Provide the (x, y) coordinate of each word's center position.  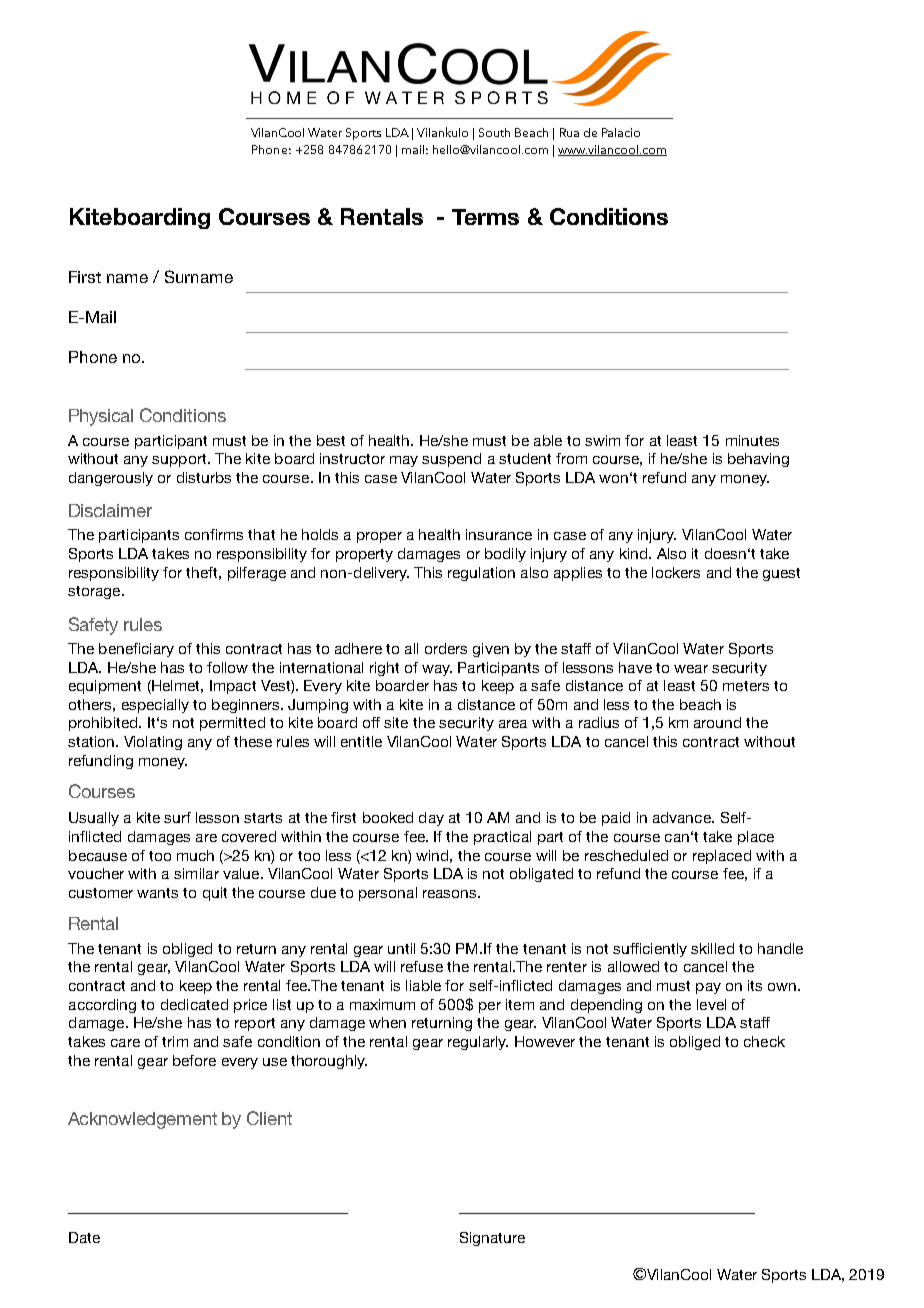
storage (95, 592)
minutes (752, 440)
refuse (422, 966)
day (431, 819)
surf (177, 817)
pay (708, 988)
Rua (569, 132)
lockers (676, 572)
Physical (101, 417)
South (494, 132)
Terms (485, 217)
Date (84, 1237)
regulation (481, 574)
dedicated (194, 1004)
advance (683, 817)
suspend (451, 460)
